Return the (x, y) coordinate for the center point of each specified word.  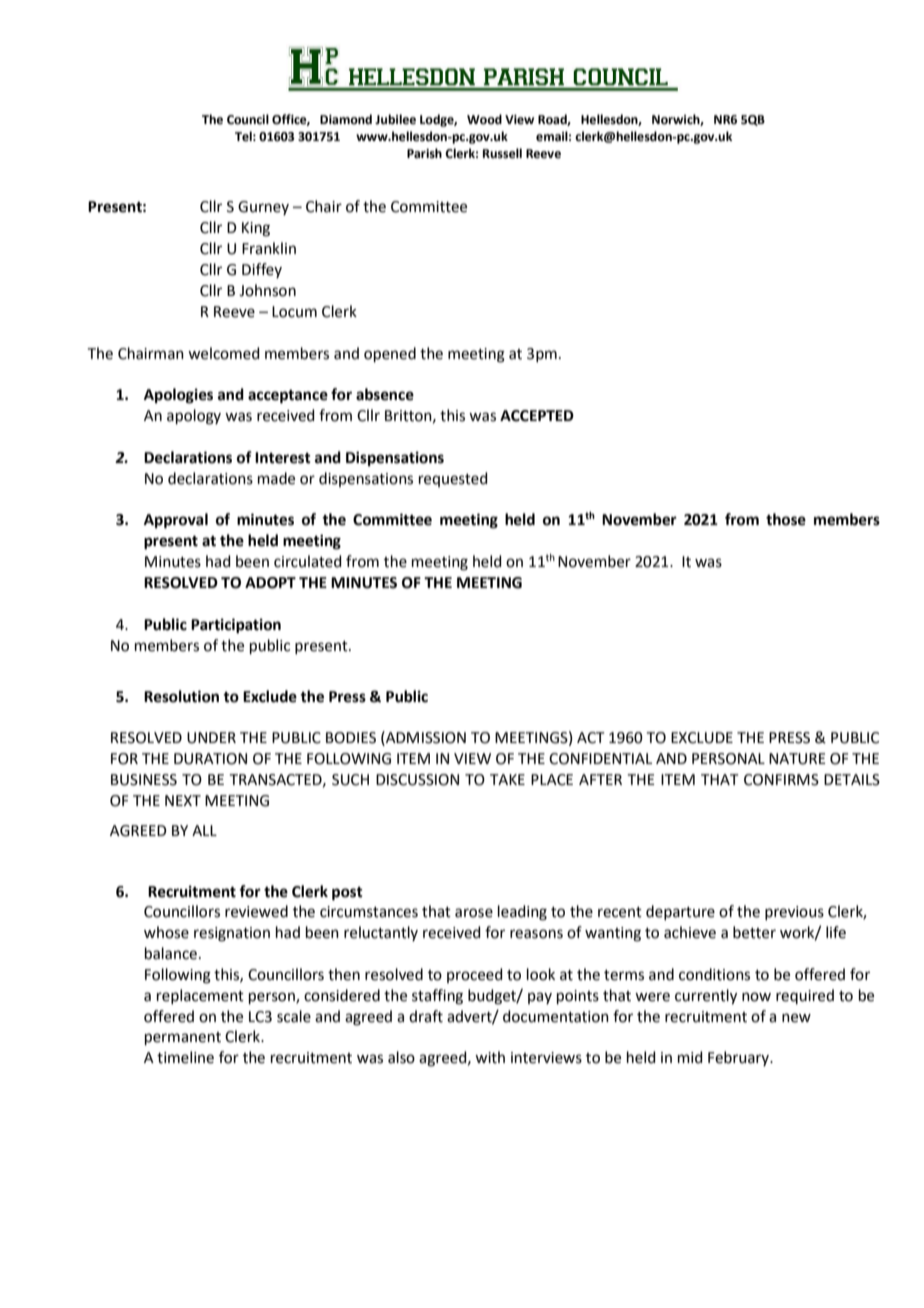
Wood (484, 119)
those (786, 519)
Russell (502, 153)
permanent (183, 1038)
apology (194, 417)
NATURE (797, 759)
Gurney (263, 208)
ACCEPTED (537, 416)
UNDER (211, 738)
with (490, 1057)
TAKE (507, 779)
